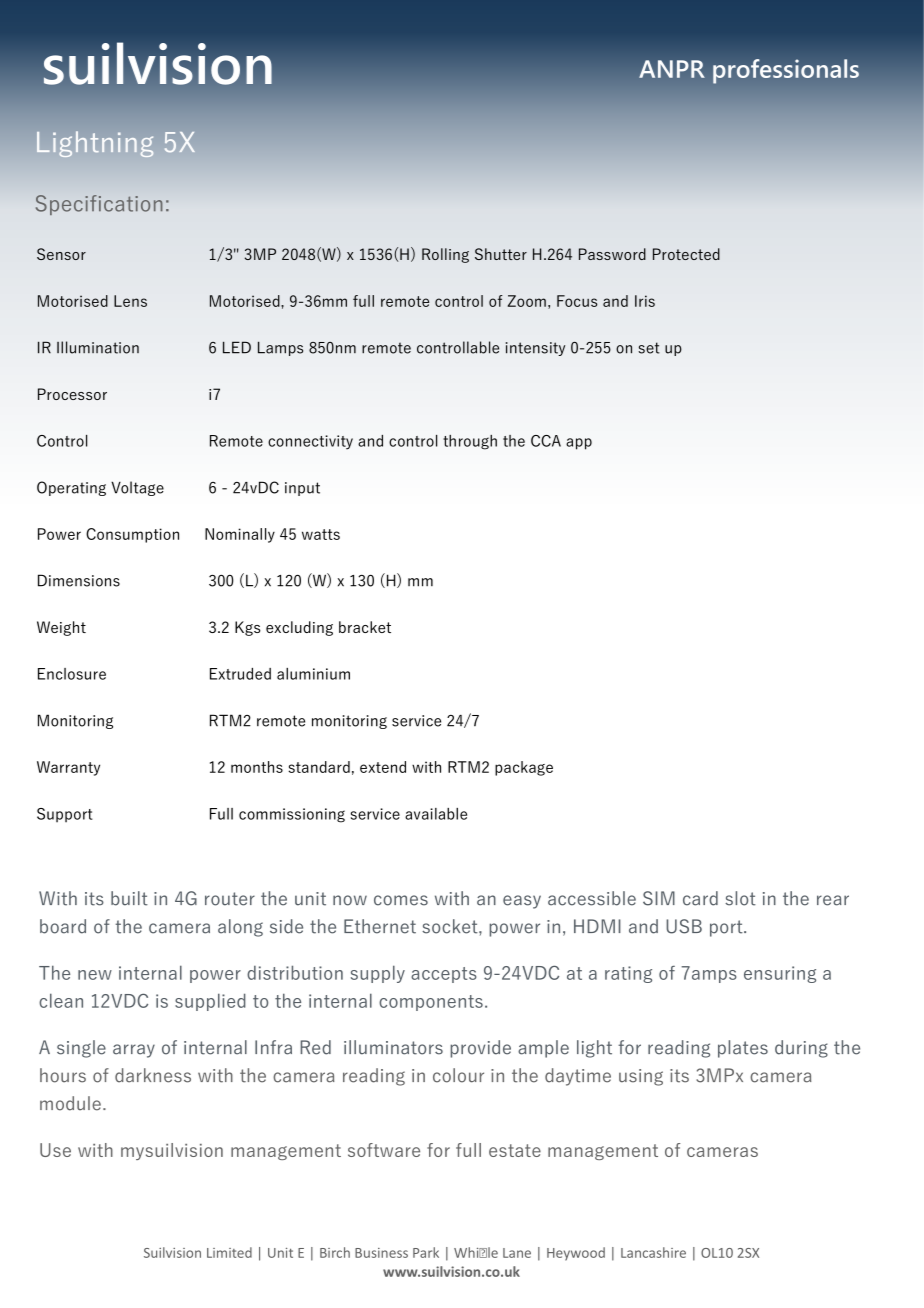 The image size is (924, 1308). I want to click on Enclosure, so click(72, 674).
